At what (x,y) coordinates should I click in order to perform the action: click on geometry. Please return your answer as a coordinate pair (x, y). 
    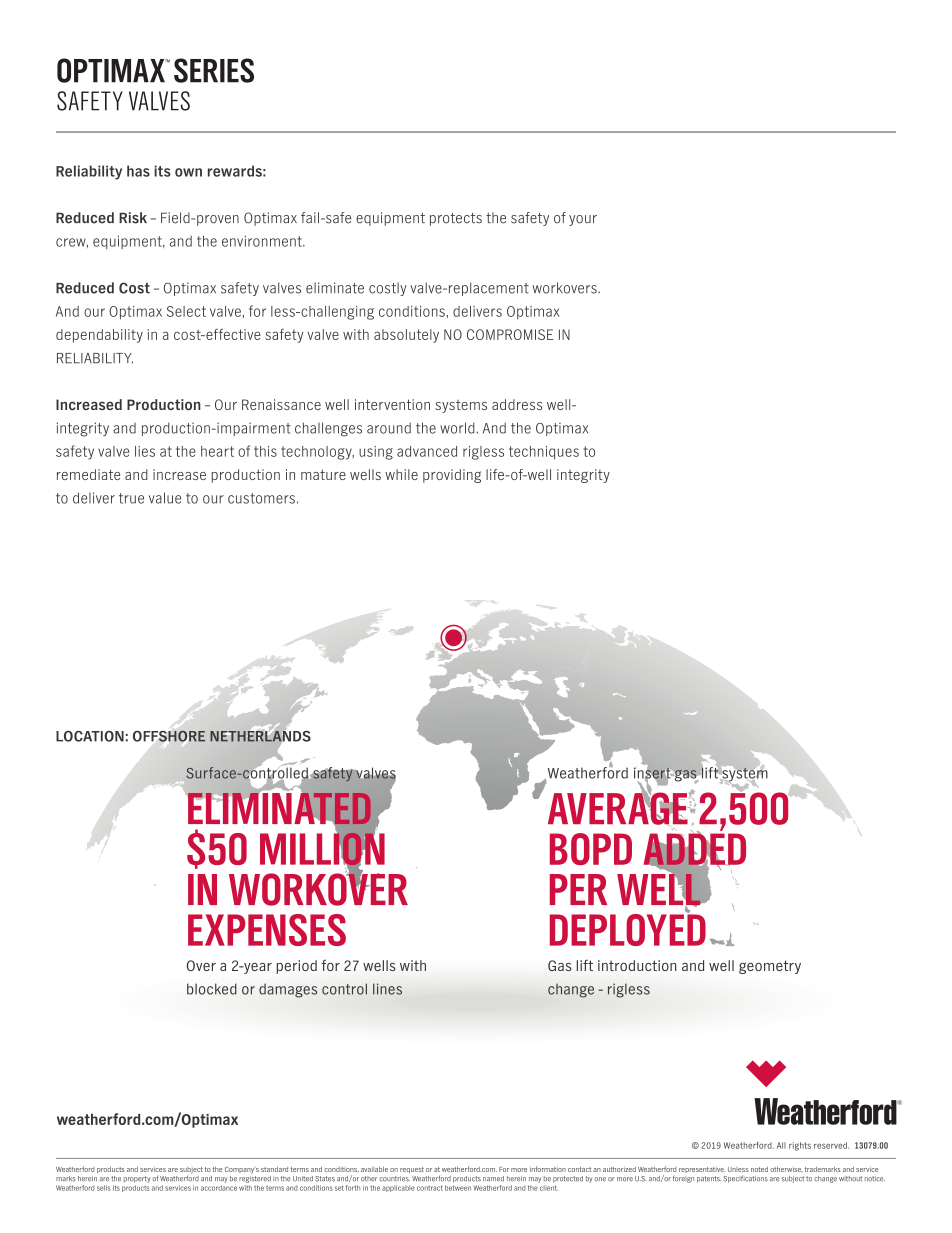
    Looking at the image, I should click on (770, 967).
